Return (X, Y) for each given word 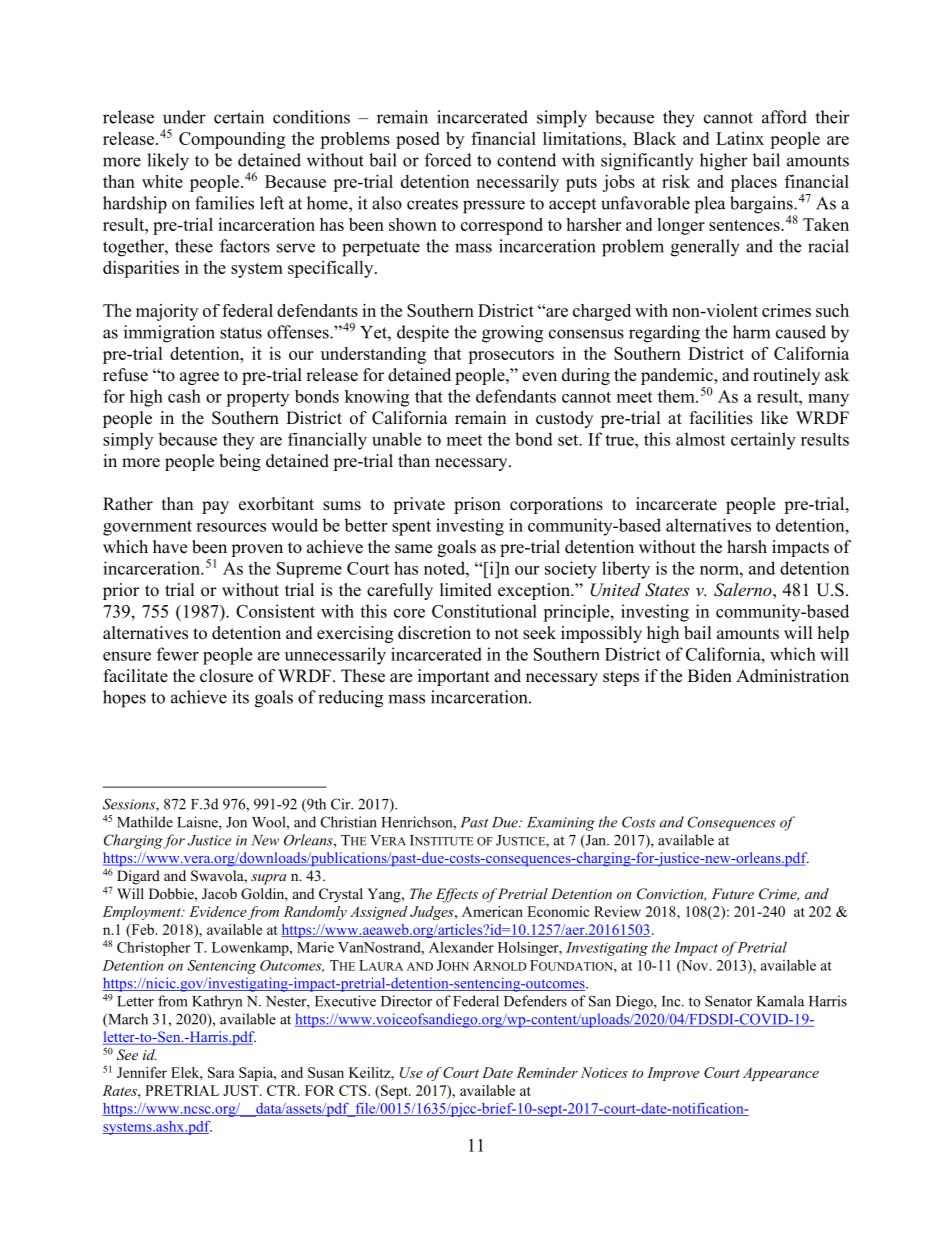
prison (477, 505)
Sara (221, 1072)
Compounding (232, 140)
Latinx (740, 138)
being (240, 462)
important (454, 677)
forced (448, 160)
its (240, 697)
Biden (710, 676)
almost (700, 439)
